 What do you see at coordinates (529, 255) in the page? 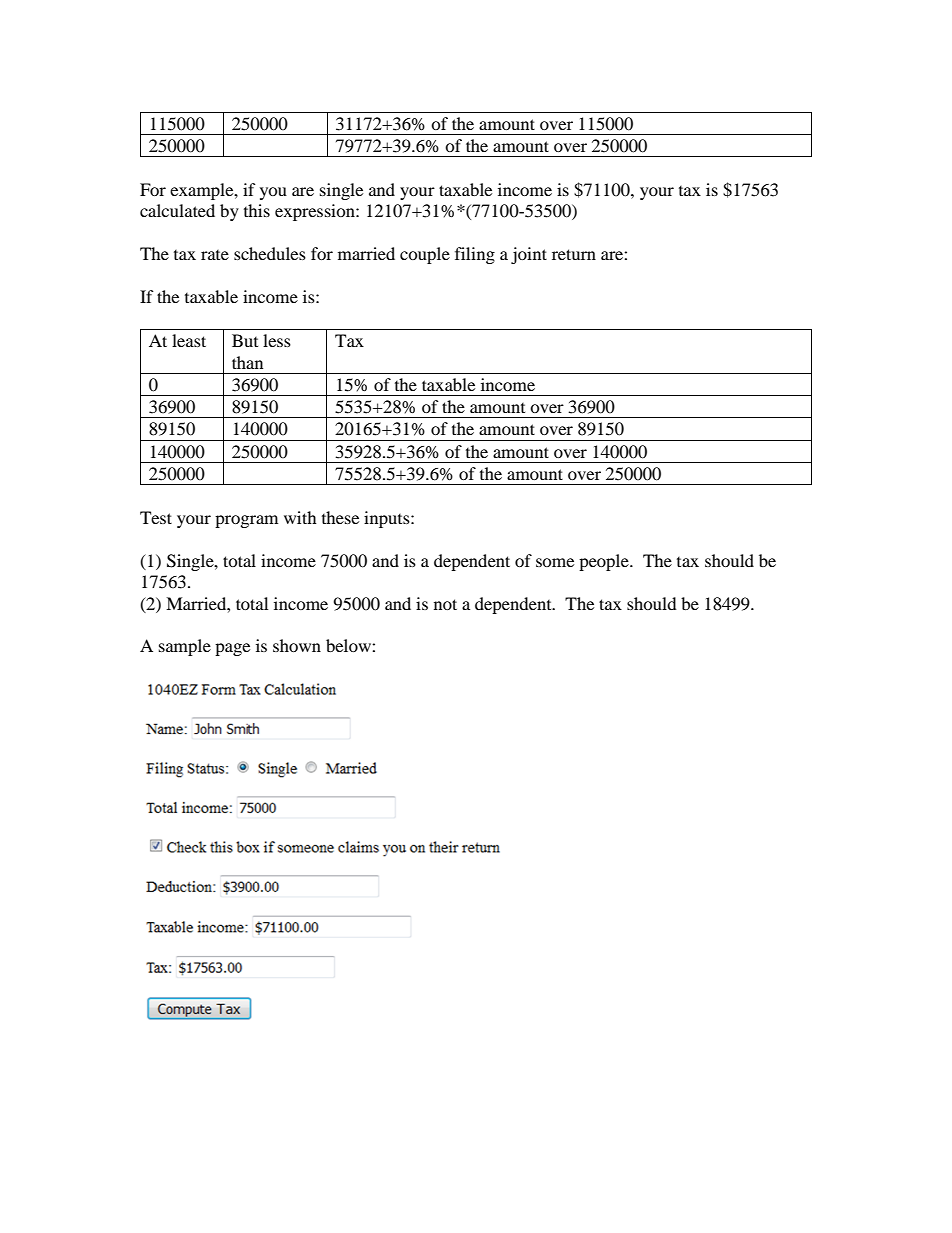
I see `joint` at bounding box center [529, 255].
